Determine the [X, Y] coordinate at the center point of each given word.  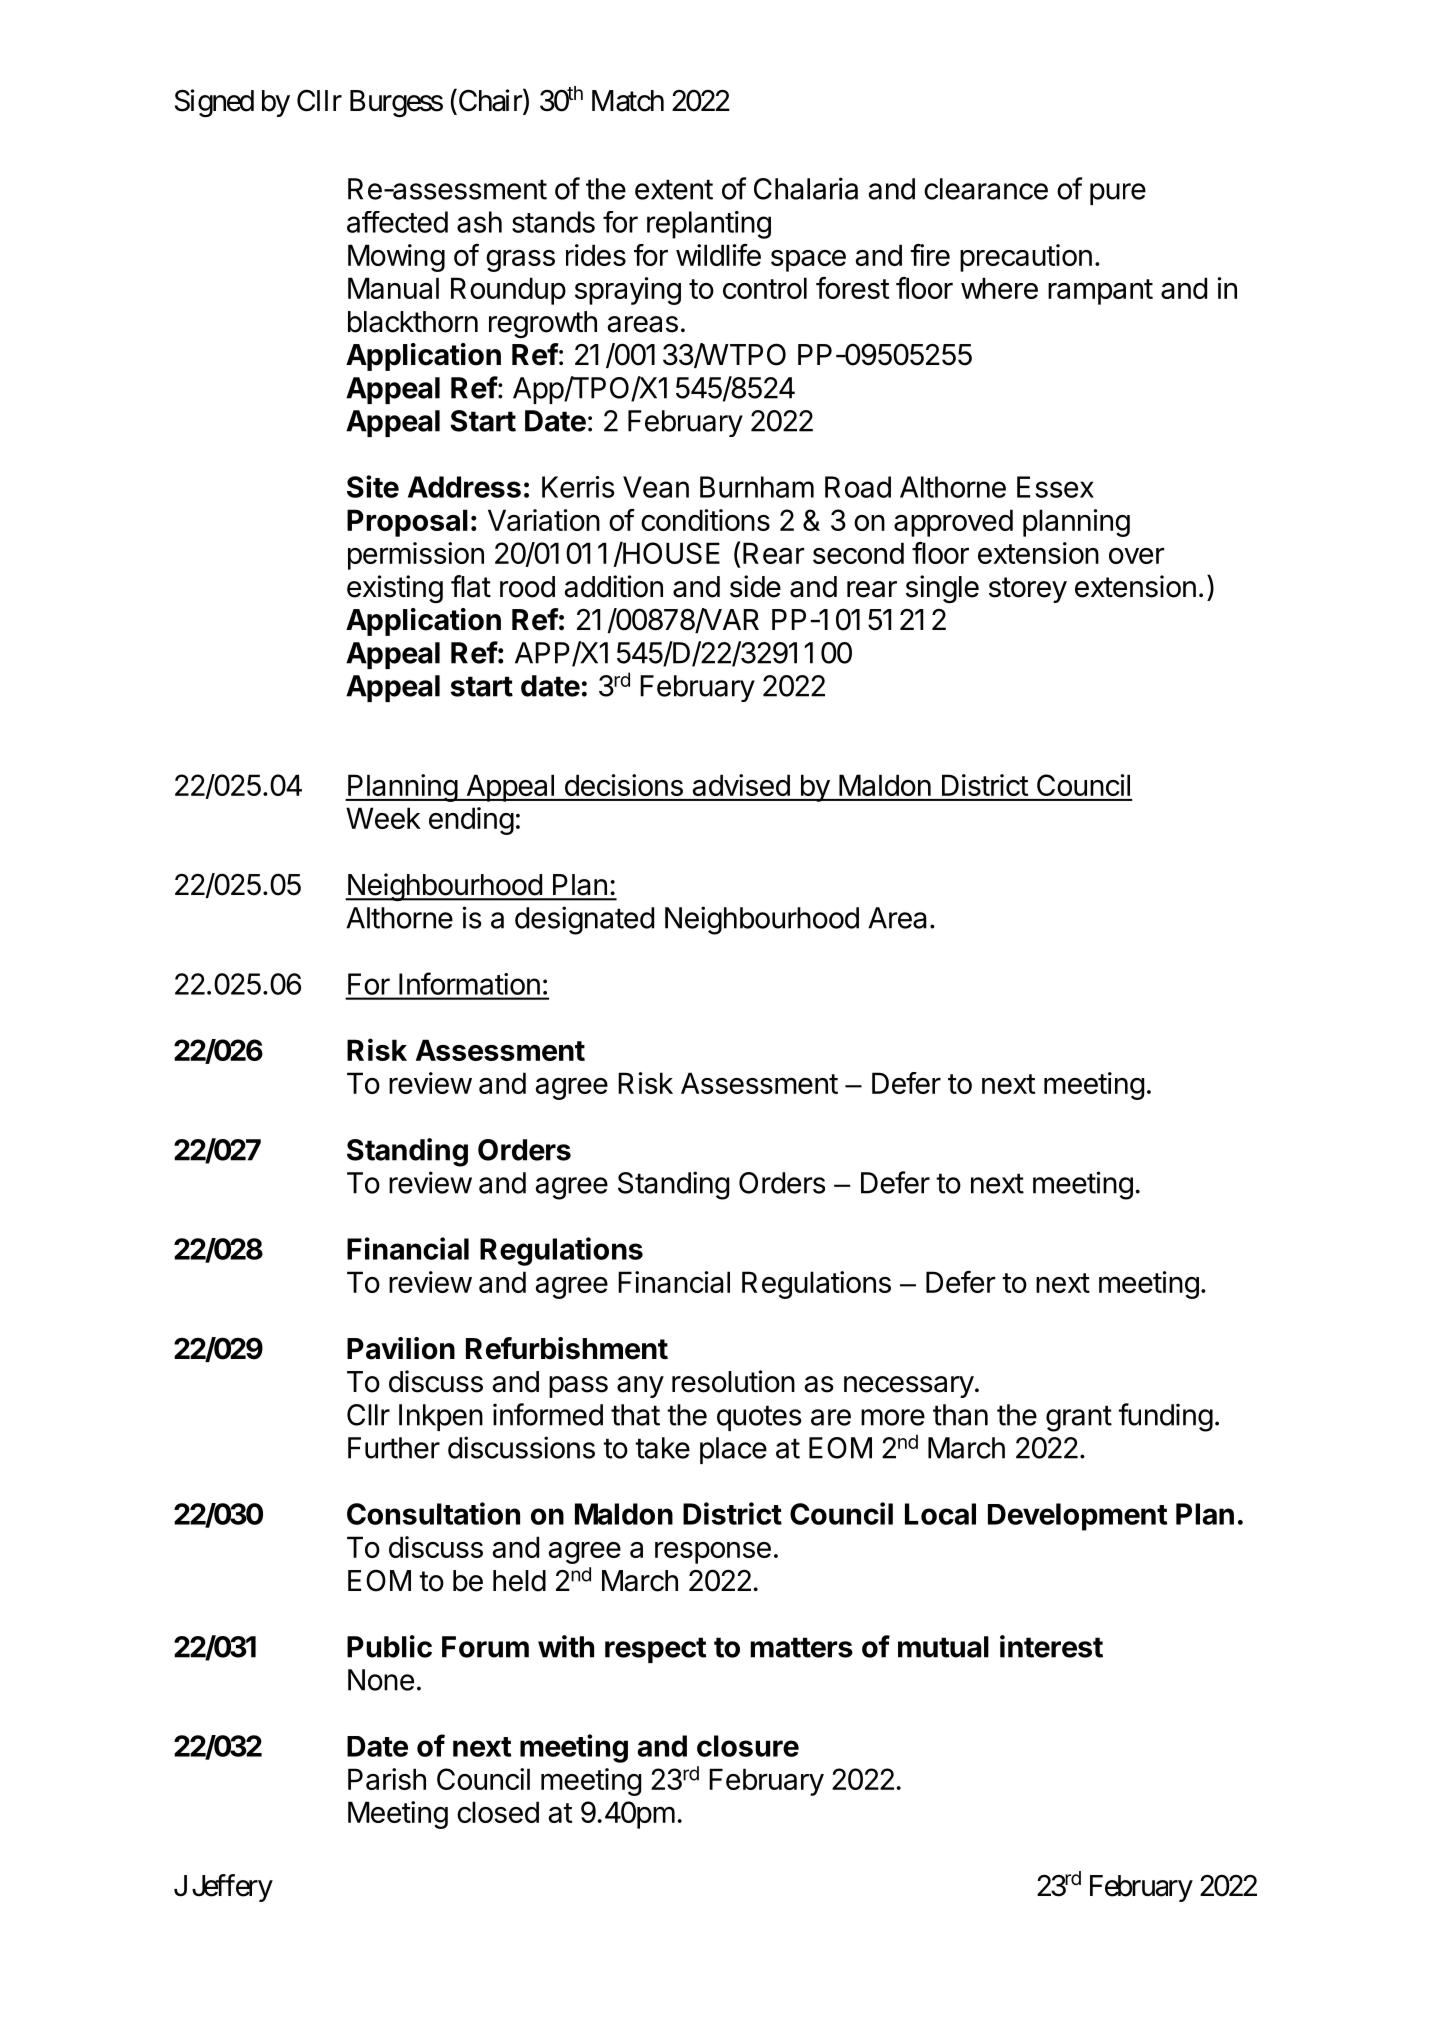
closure [748, 1746]
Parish [387, 1779]
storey [1028, 590]
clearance [986, 189]
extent [674, 189]
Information [469, 983]
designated [584, 920]
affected [397, 222]
